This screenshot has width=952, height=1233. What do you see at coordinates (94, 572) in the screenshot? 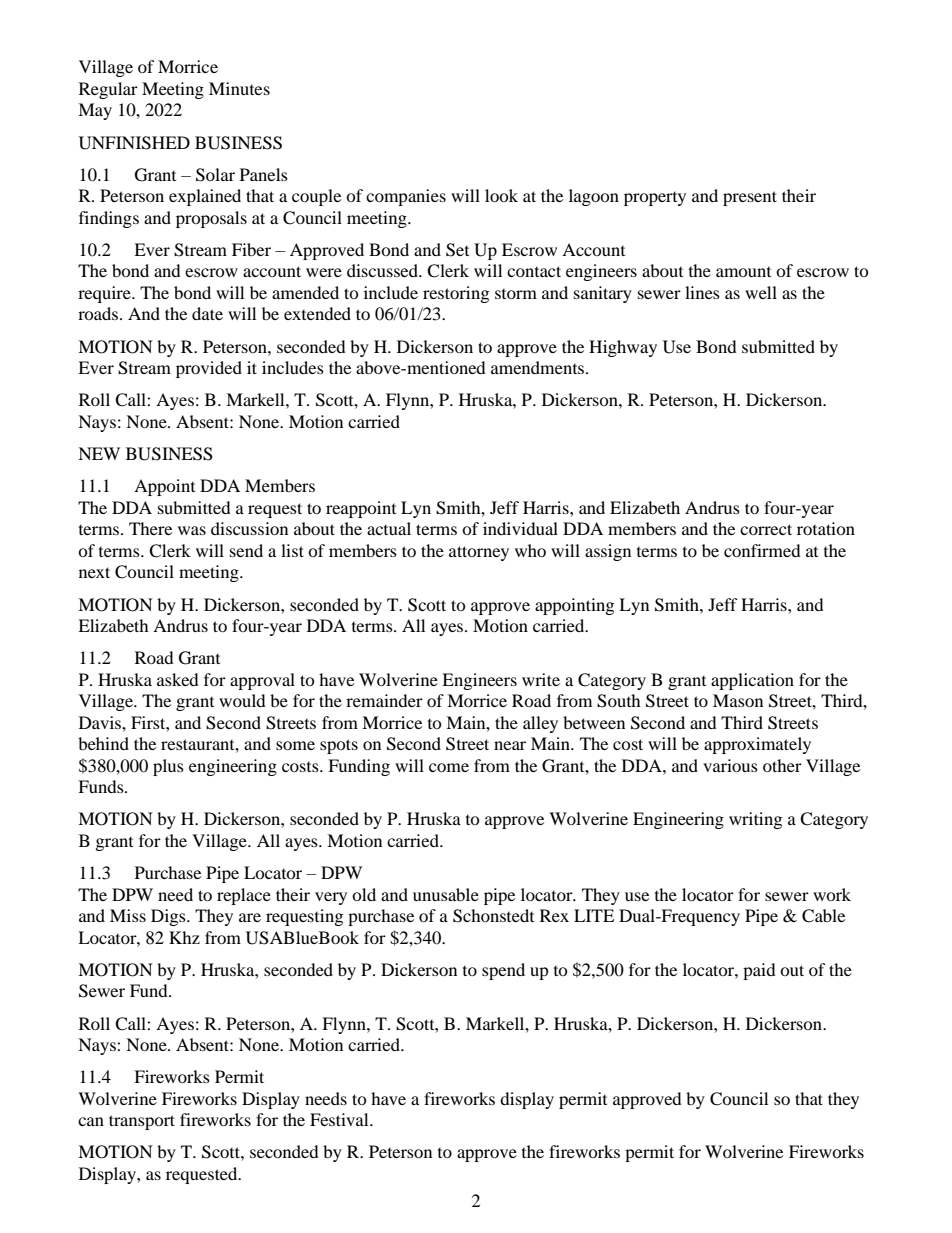
I see `next` at bounding box center [94, 572].
